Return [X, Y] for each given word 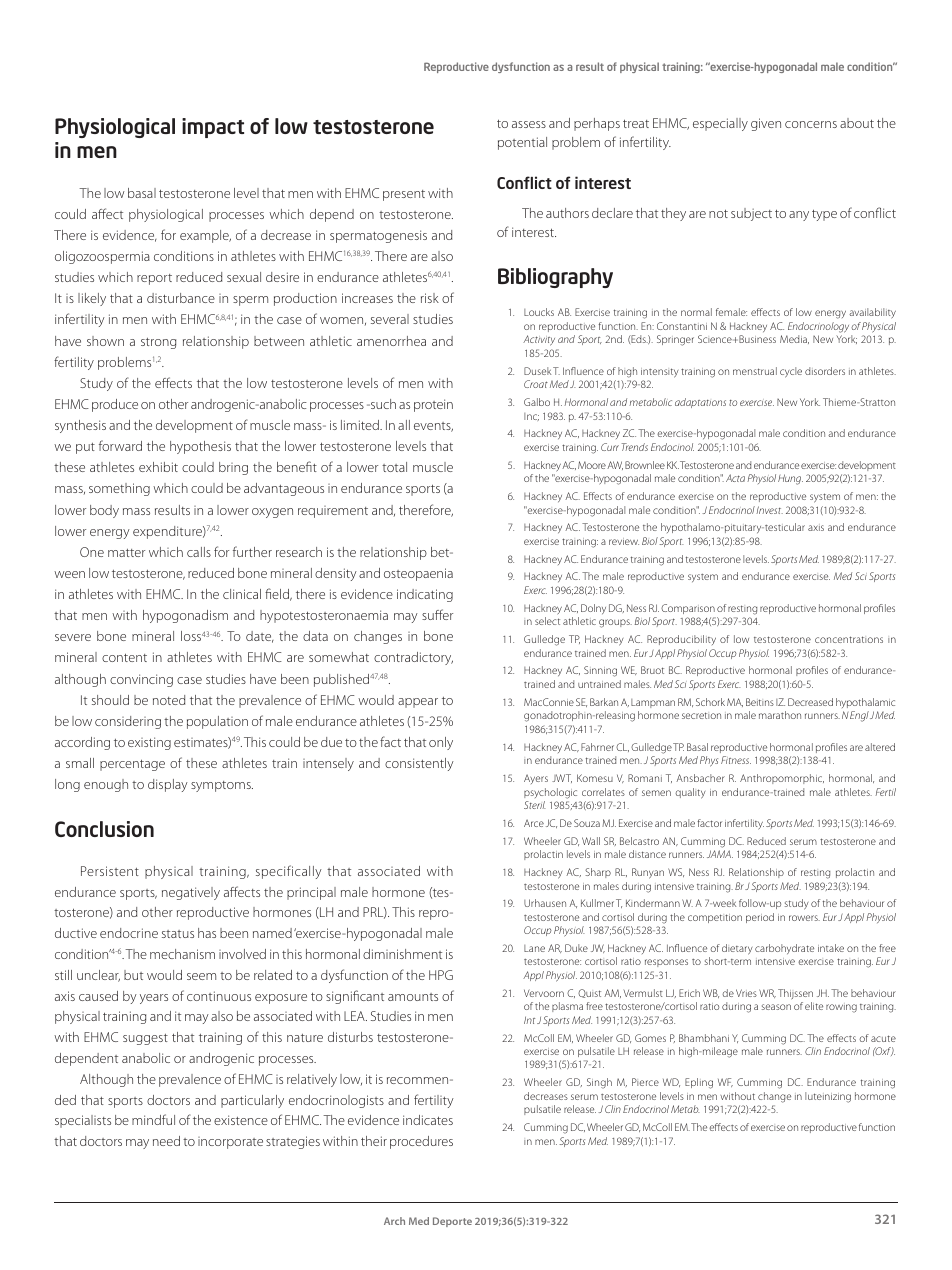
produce [115, 405]
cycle [791, 372]
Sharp [598, 873]
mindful [153, 1119]
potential [522, 143]
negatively [191, 893]
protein [433, 405]
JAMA [720, 854]
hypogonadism [185, 616]
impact [213, 128]
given [766, 124]
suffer [437, 614]
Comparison [688, 609]
